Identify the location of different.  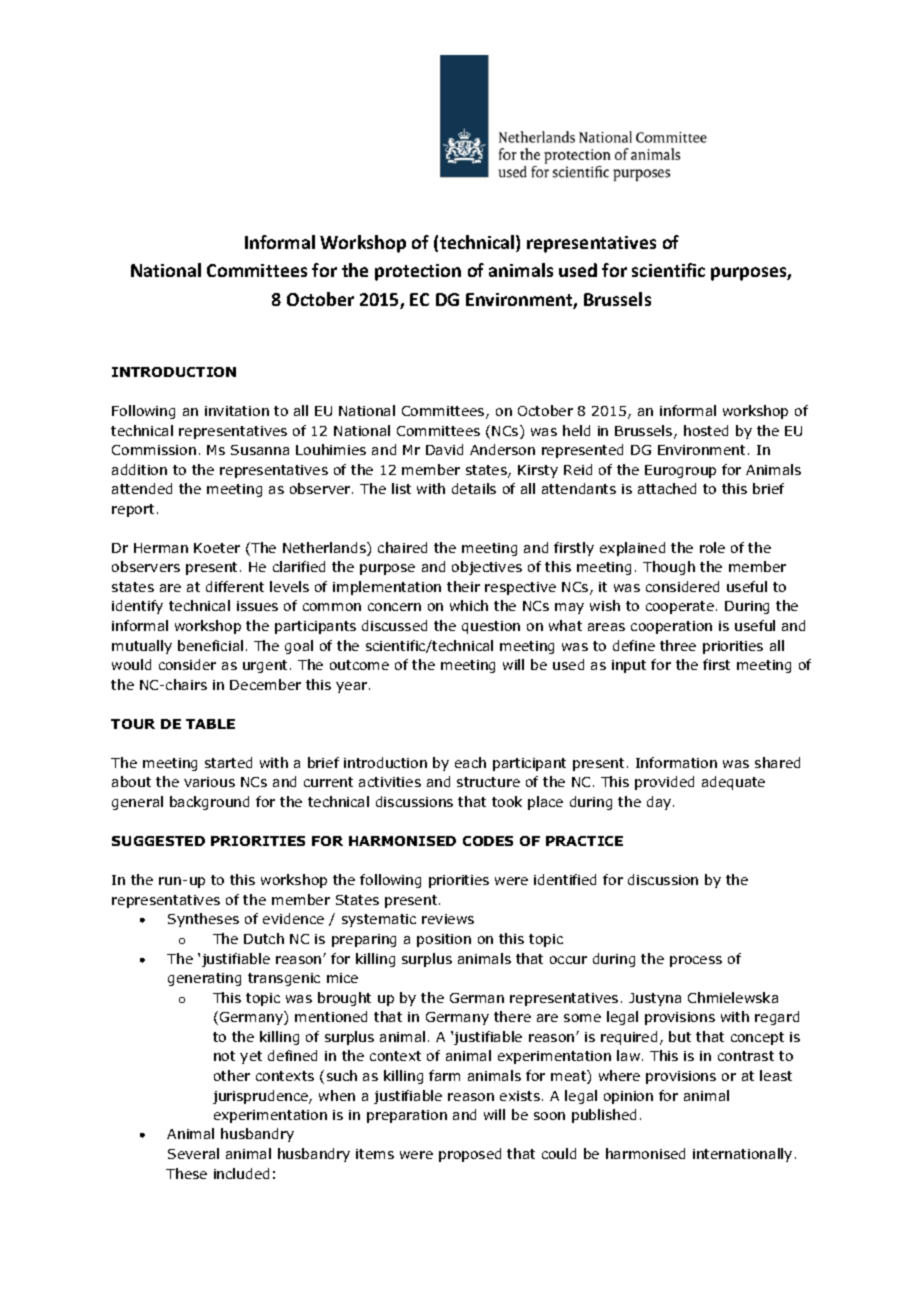
(235, 586).
